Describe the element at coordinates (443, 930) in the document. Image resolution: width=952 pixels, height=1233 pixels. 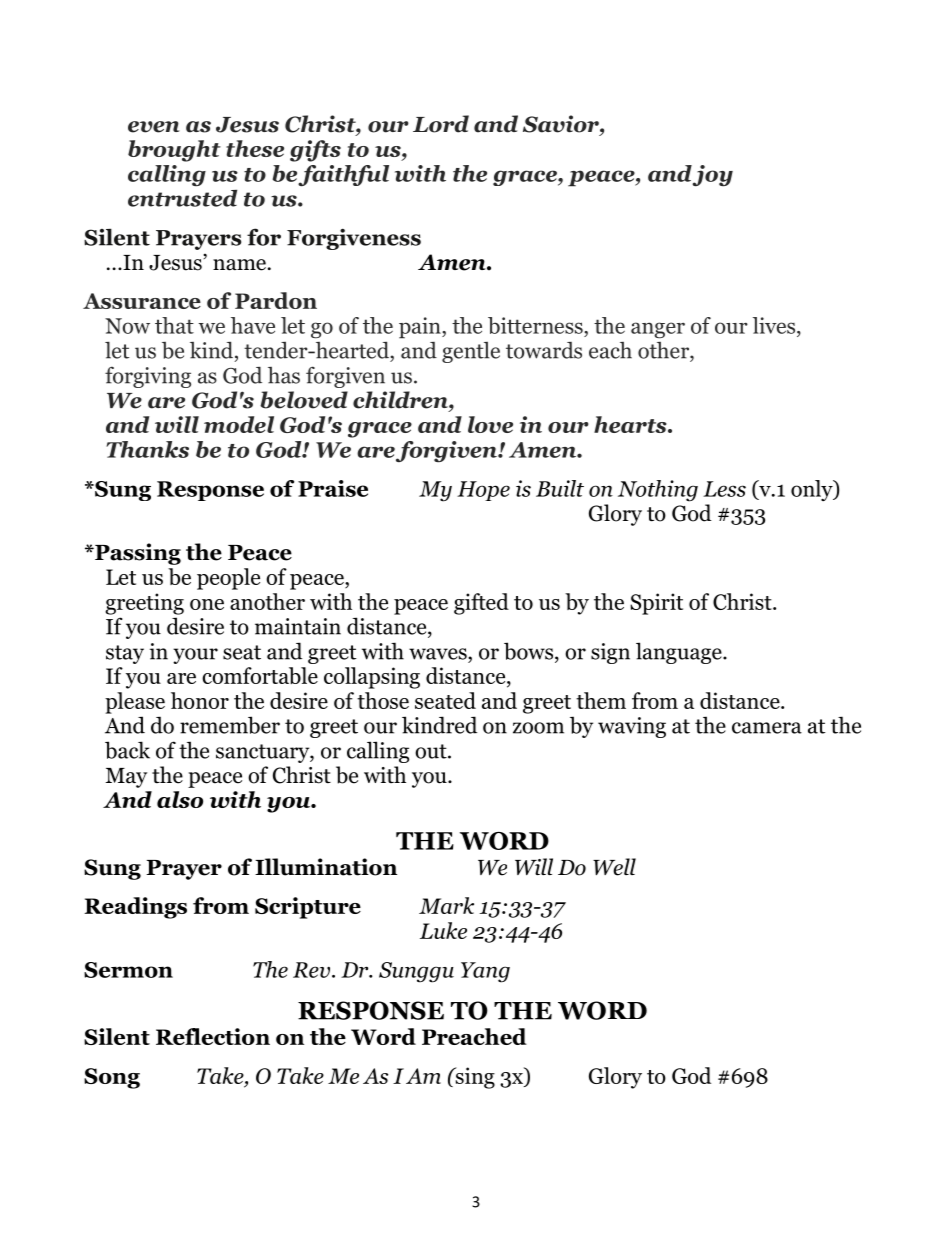
I see `Luke` at that location.
